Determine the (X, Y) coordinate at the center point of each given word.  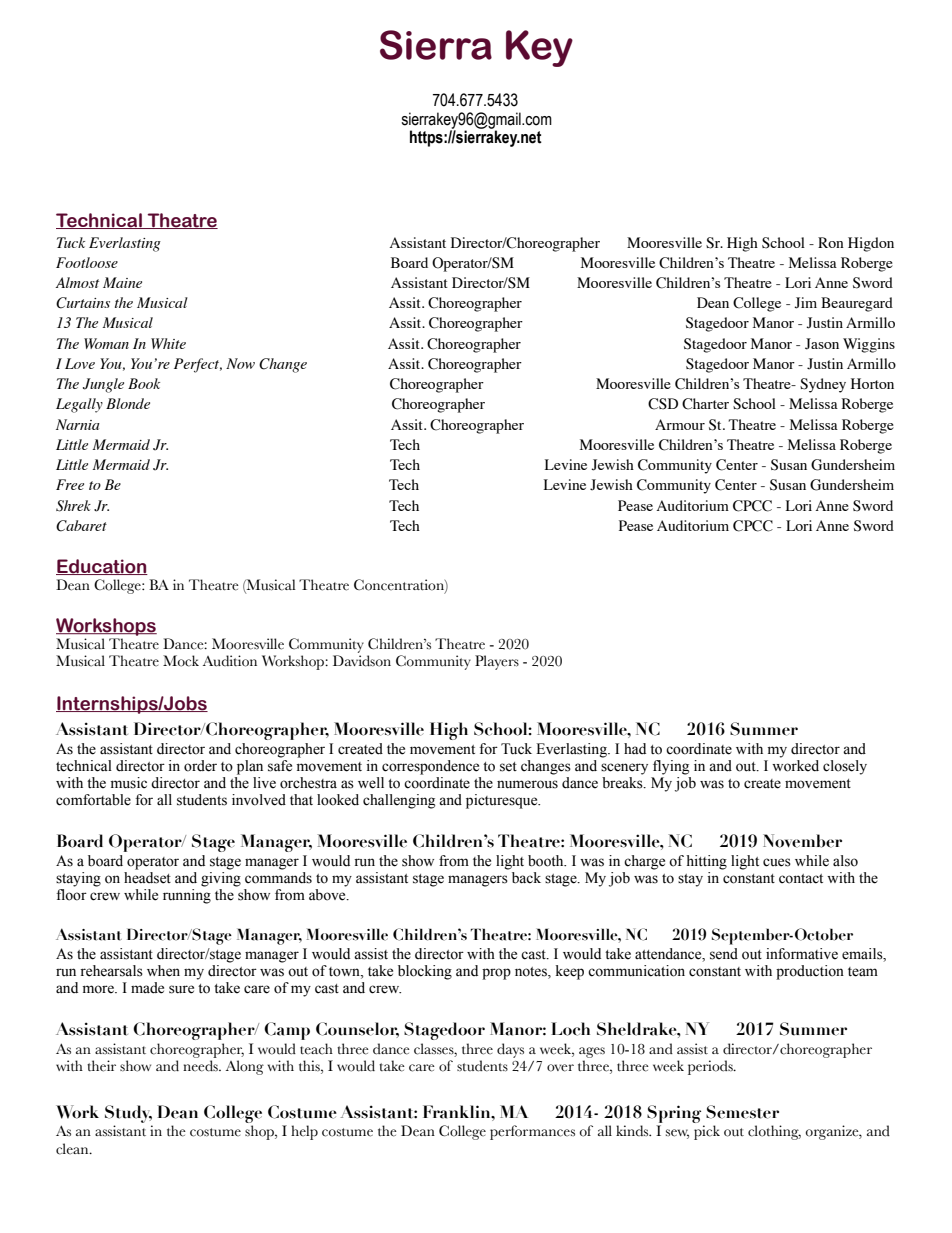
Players (497, 662)
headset (147, 876)
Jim (805, 303)
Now (240, 363)
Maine (122, 282)
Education (102, 567)
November (802, 841)
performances (532, 1132)
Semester (742, 1112)
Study (128, 1114)
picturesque (503, 801)
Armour (680, 424)
